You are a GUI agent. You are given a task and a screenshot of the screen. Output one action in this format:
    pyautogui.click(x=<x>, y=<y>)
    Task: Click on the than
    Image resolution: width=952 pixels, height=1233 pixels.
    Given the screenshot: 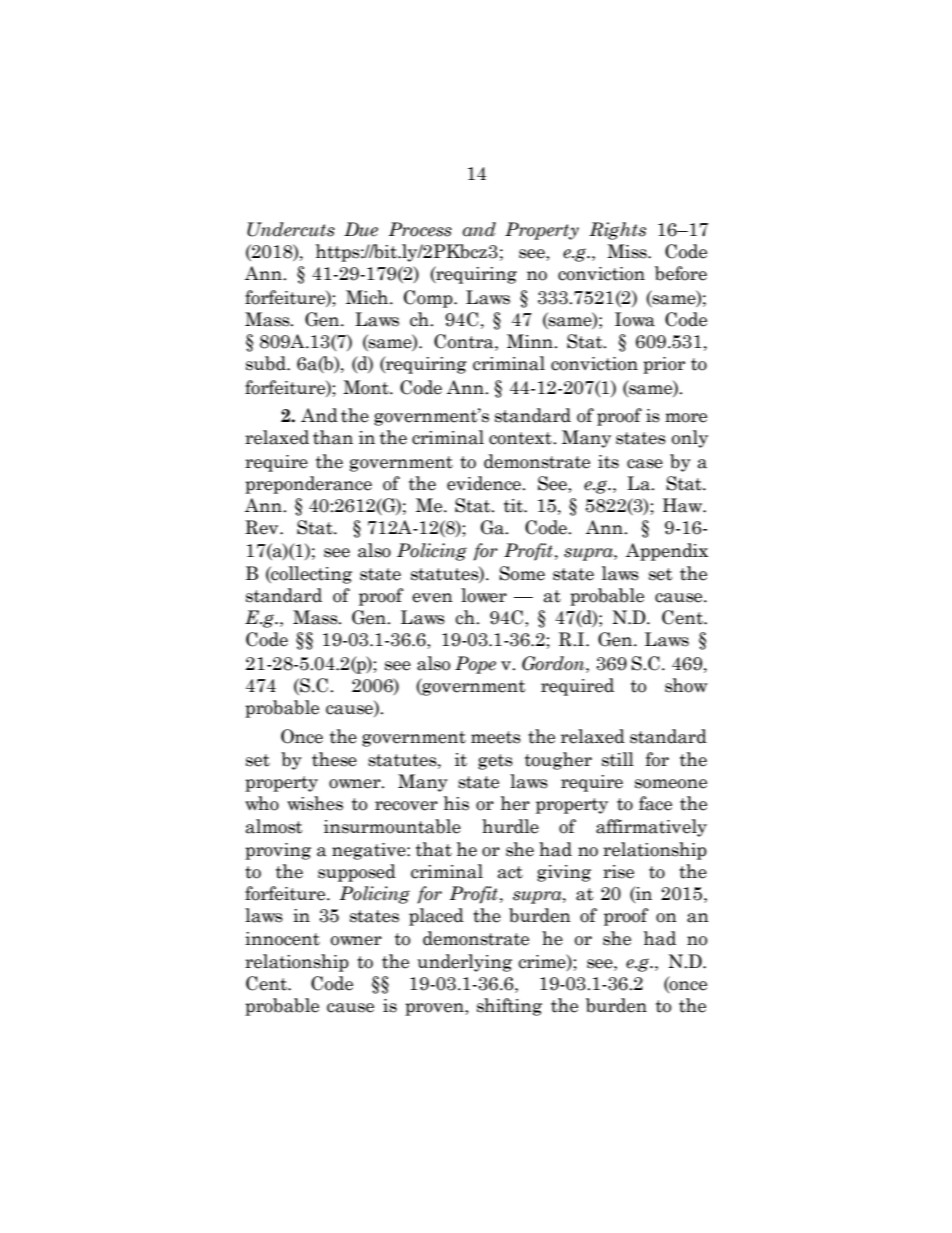 What is the action you would take?
    pyautogui.click(x=333, y=437)
